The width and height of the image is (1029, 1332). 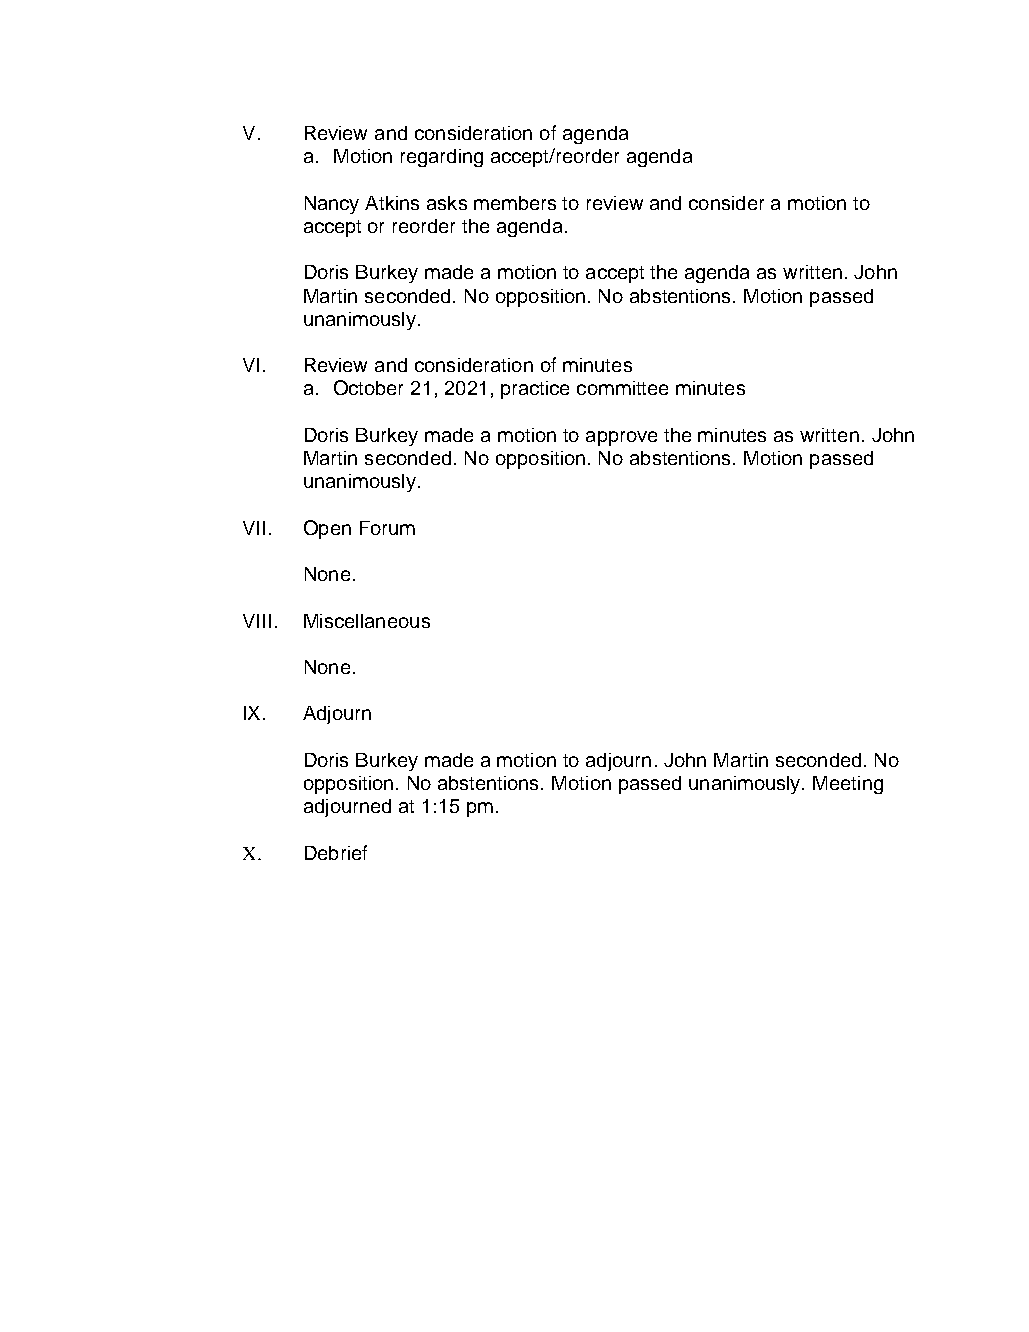 What do you see at coordinates (368, 387) in the image?
I see `October` at bounding box center [368, 387].
